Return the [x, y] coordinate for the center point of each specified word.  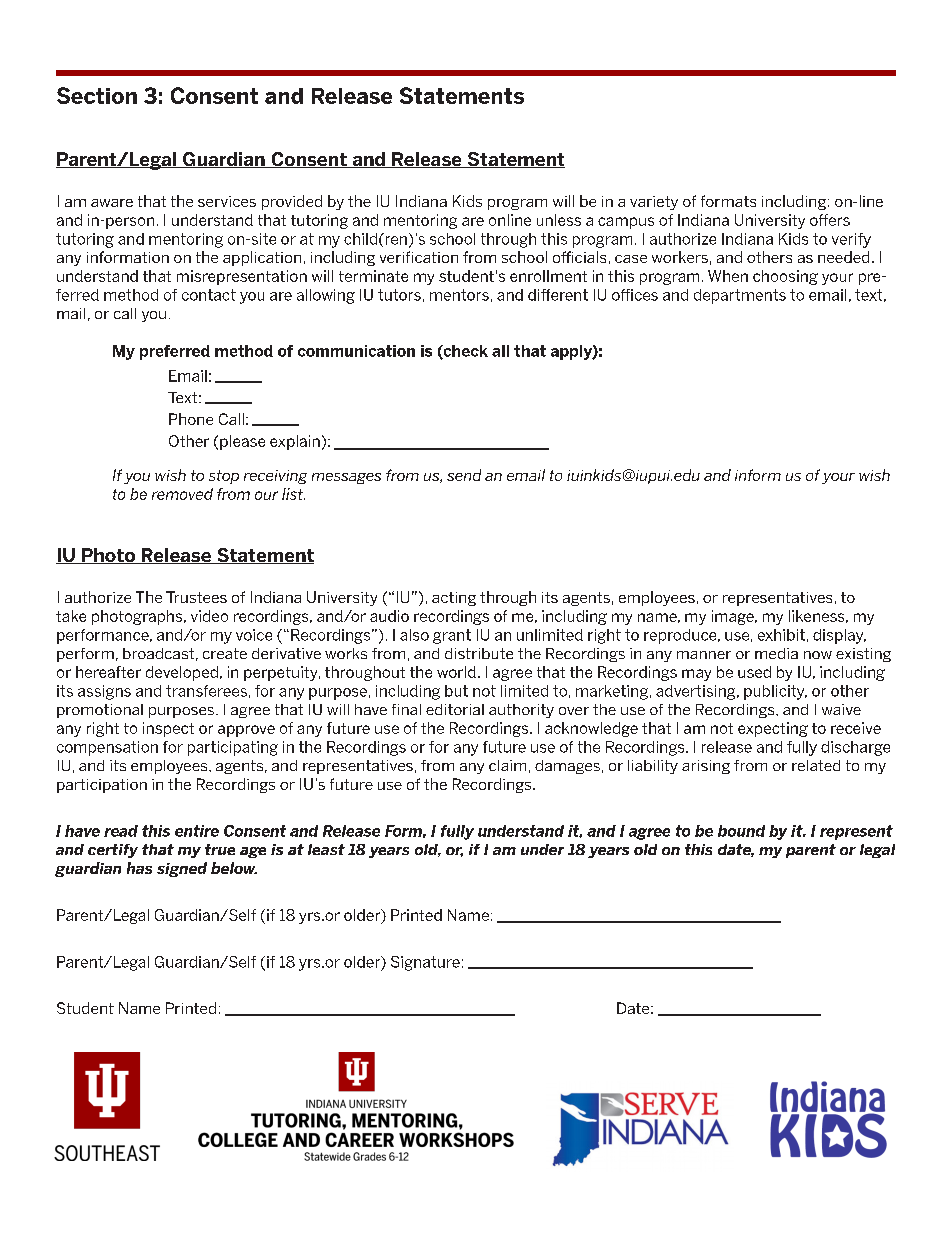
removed [182, 494]
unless [559, 220]
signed [182, 869]
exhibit [781, 635]
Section [97, 95]
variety [654, 203]
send [464, 475]
